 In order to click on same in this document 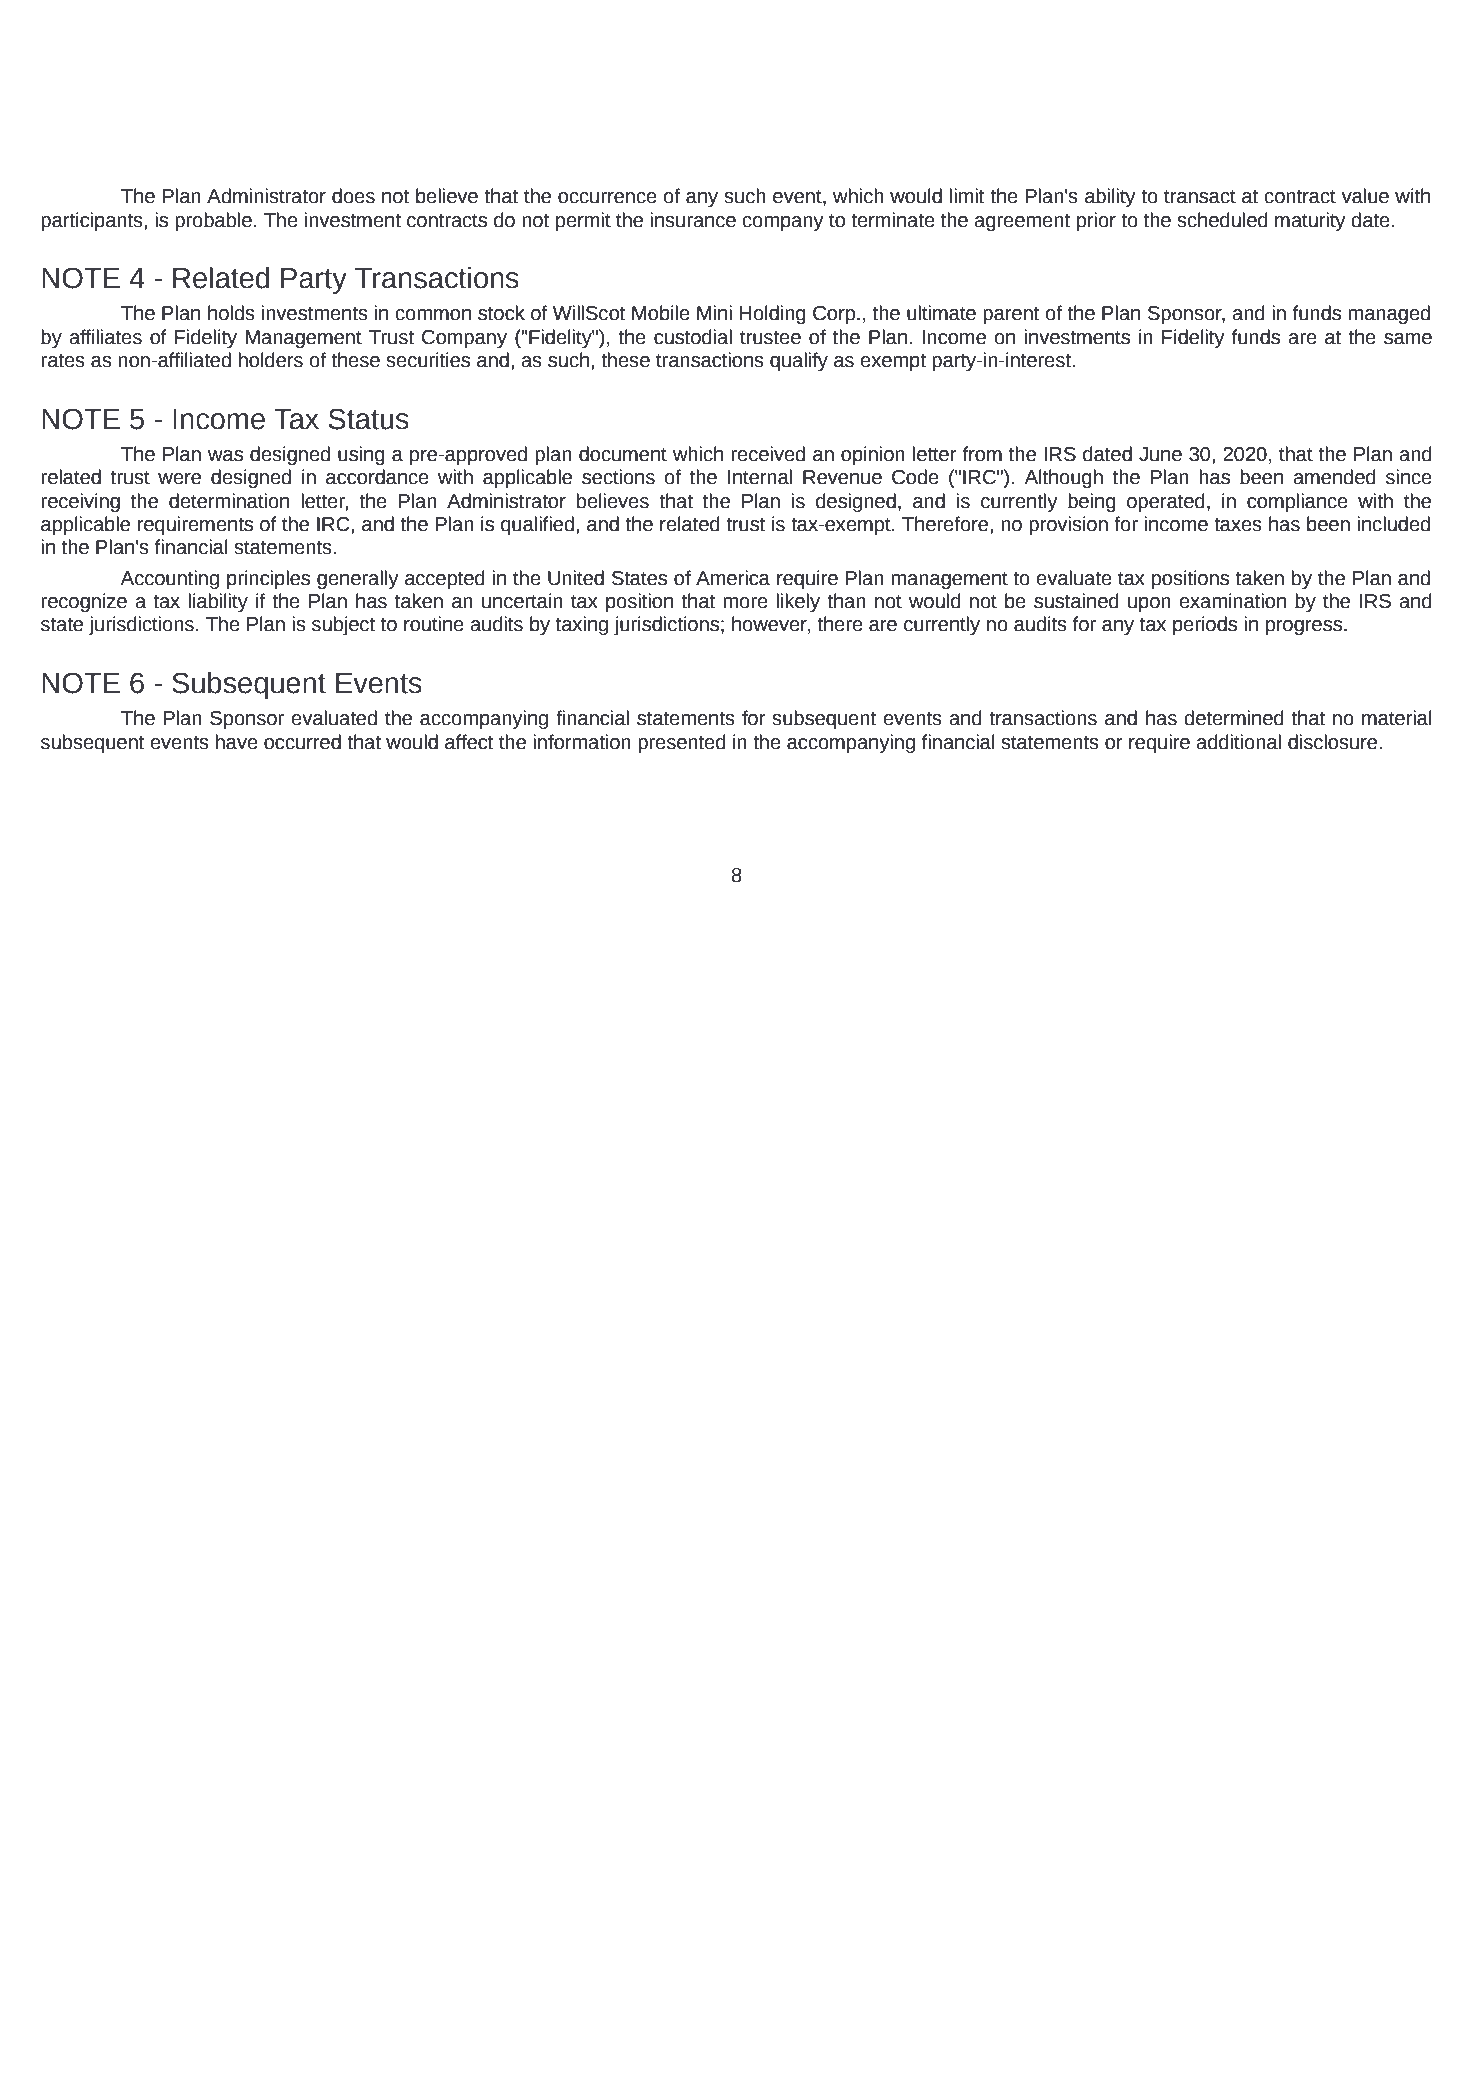, I will do `click(1408, 339)`.
